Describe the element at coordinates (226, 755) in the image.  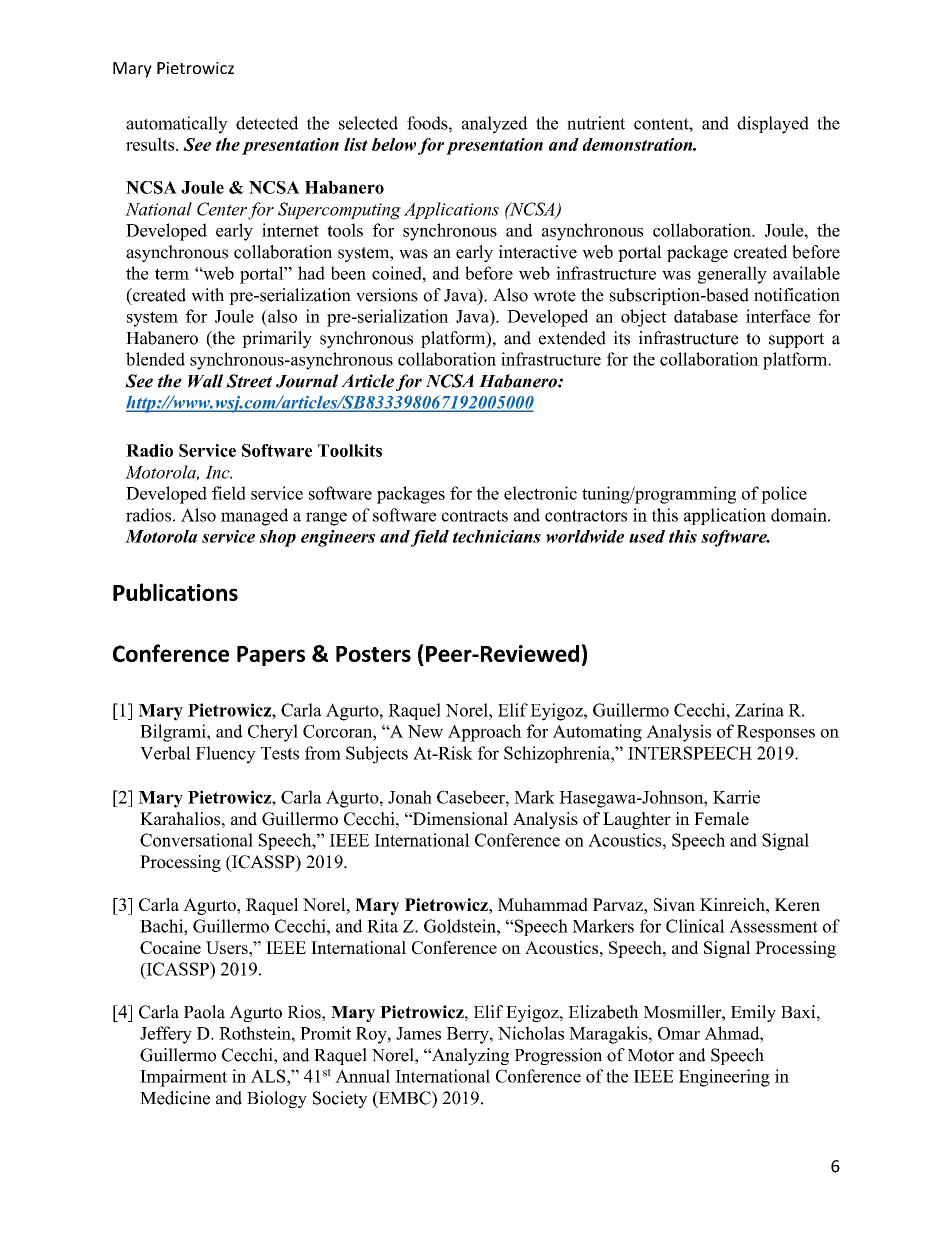
I see `Fluency` at that location.
